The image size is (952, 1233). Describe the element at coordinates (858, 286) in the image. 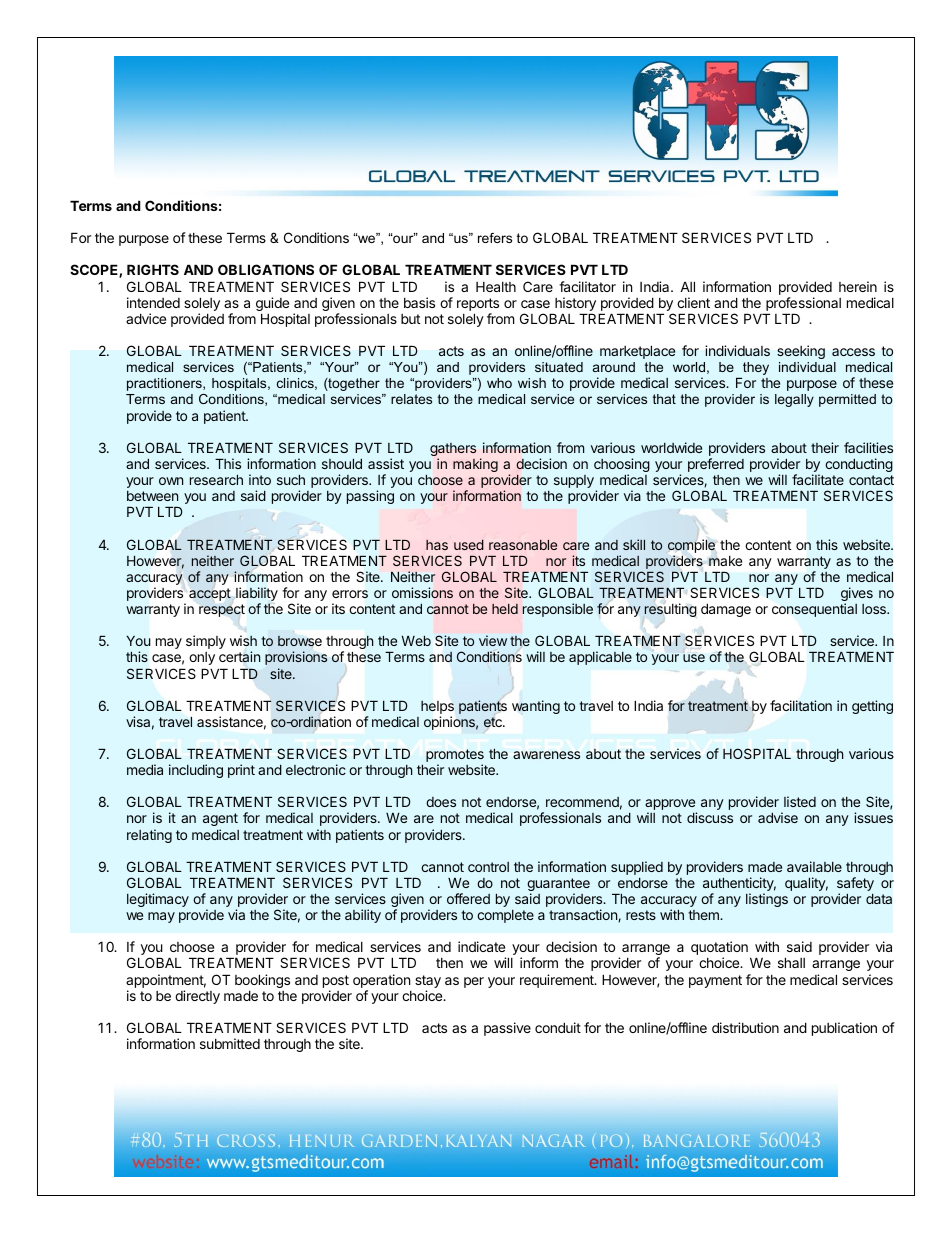

I see `herein` at that location.
